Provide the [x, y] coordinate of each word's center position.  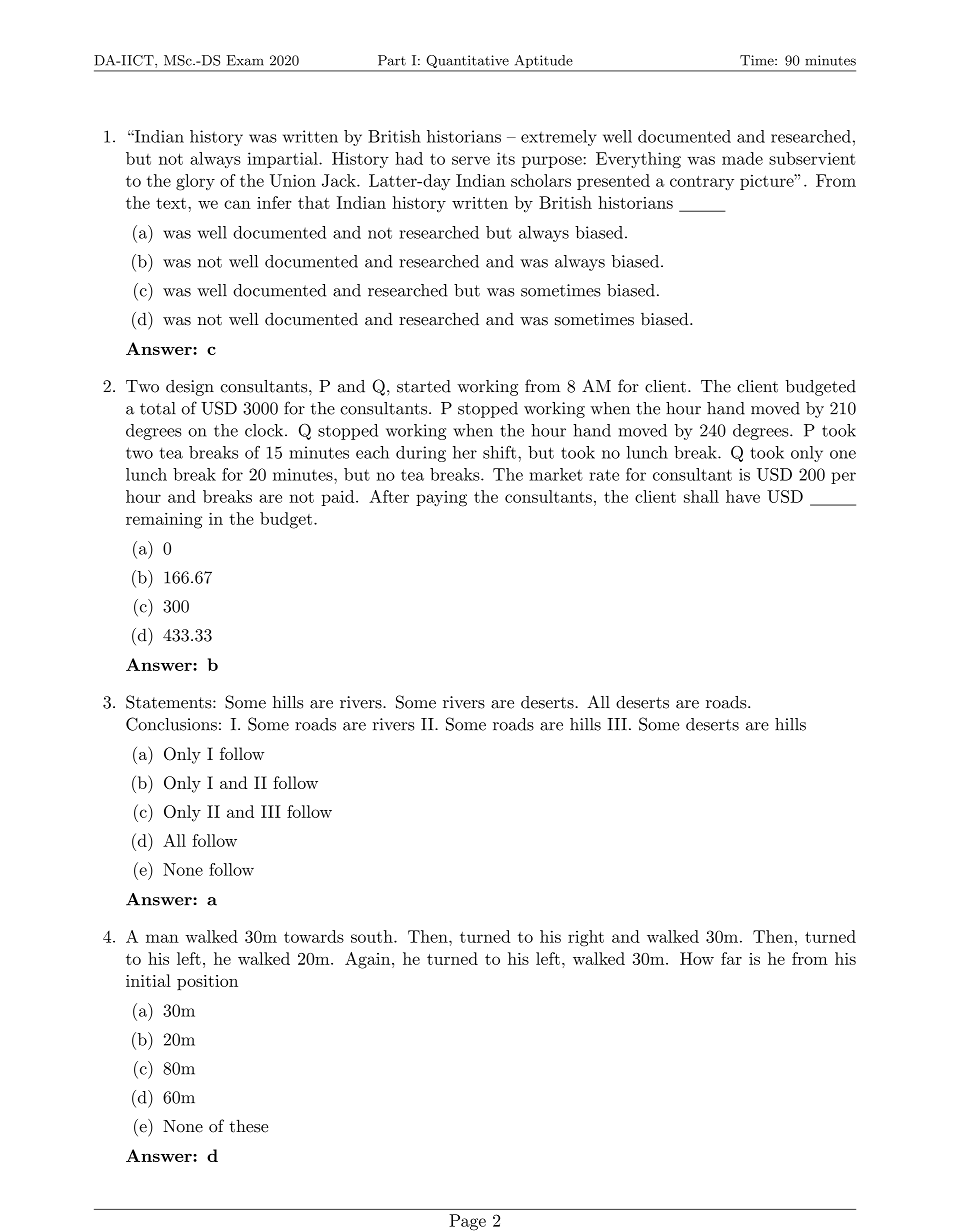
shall [701, 496]
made [742, 158]
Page [467, 1222]
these [248, 1126]
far [731, 958]
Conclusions [171, 724]
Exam [245, 60]
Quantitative [467, 63]
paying [441, 499]
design [190, 388]
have [743, 496]
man [162, 938]
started [424, 386]
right [586, 938]
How [697, 958]
